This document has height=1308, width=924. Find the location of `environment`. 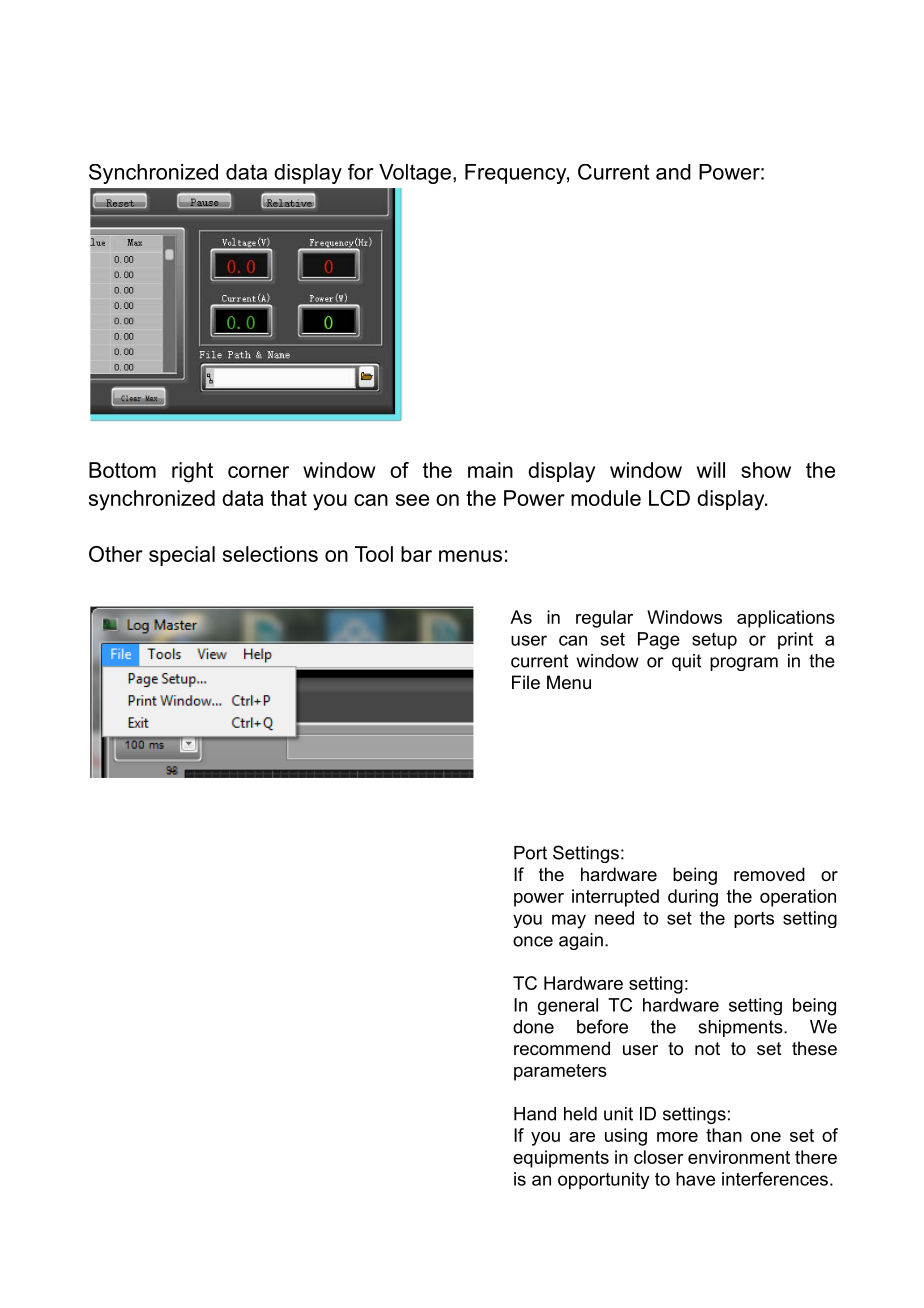

environment is located at coordinates (739, 1157).
